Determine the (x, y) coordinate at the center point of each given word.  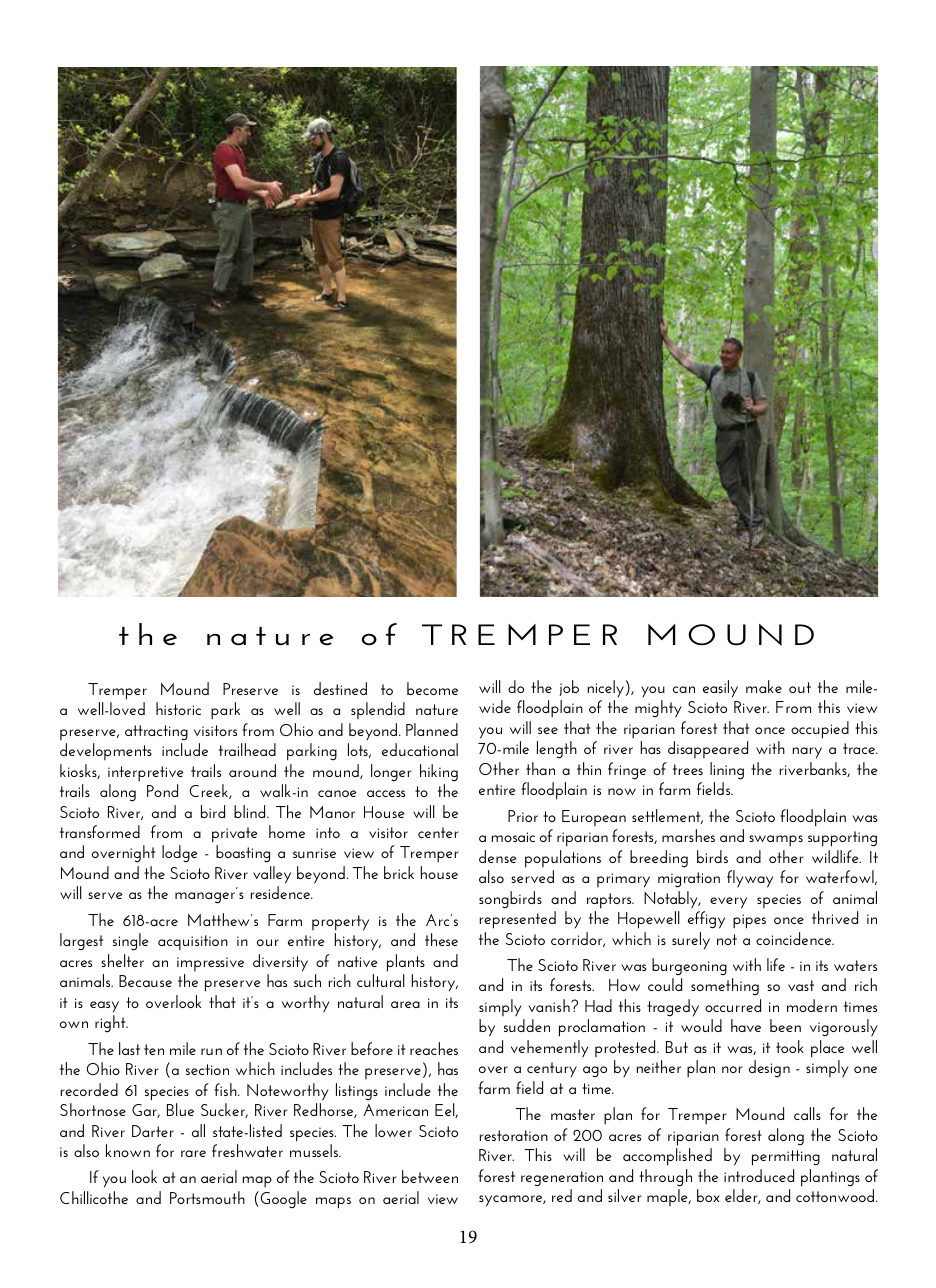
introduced (759, 1175)
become (432, 688)
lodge (180, 854)
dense (498, 856)
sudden (527, 1025)
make (764, 686)
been (785, 1025)
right (111, 1024)
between (430, 1176)
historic (178, 708)
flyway (750, 879)
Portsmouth (207, 1197)
